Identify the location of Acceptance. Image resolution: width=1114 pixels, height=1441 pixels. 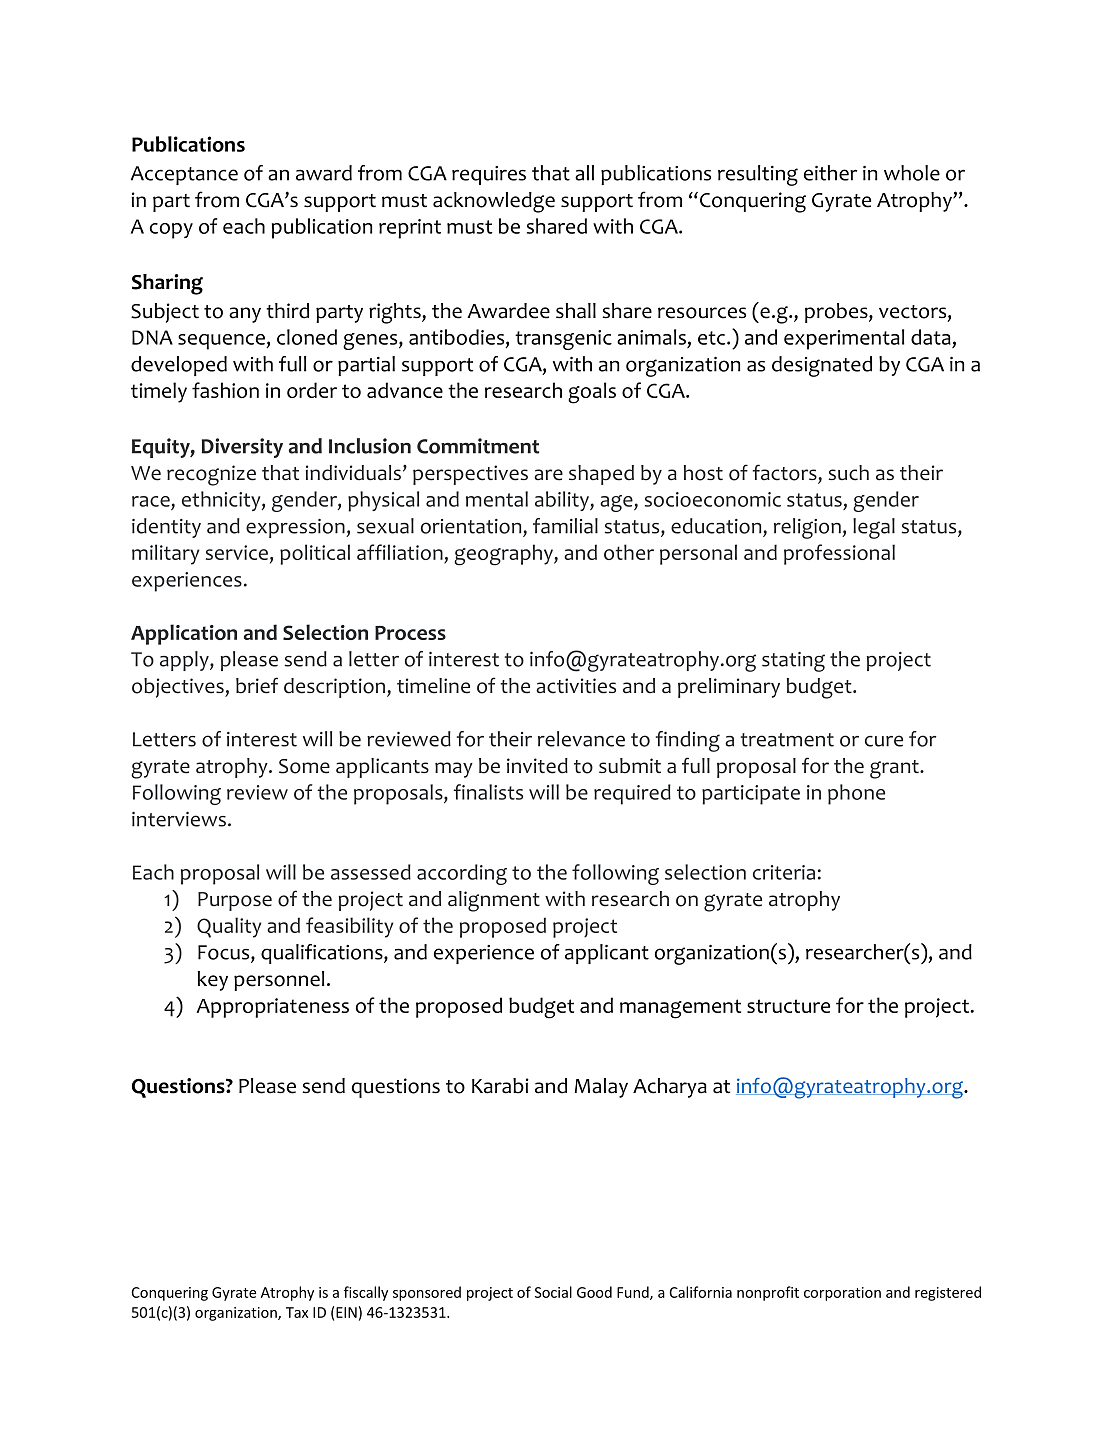
(184, 175).
